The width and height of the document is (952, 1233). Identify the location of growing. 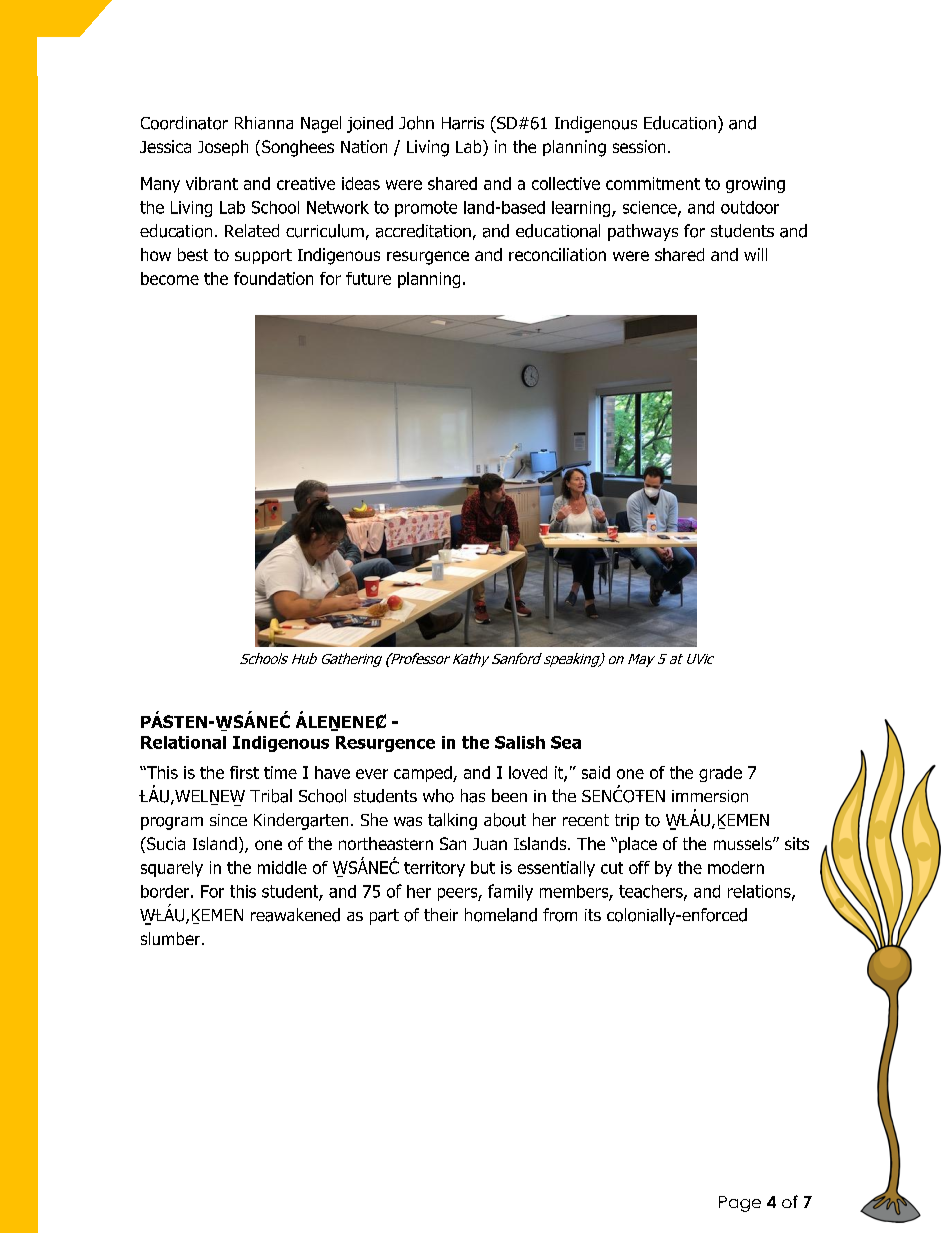
(755, 185).
